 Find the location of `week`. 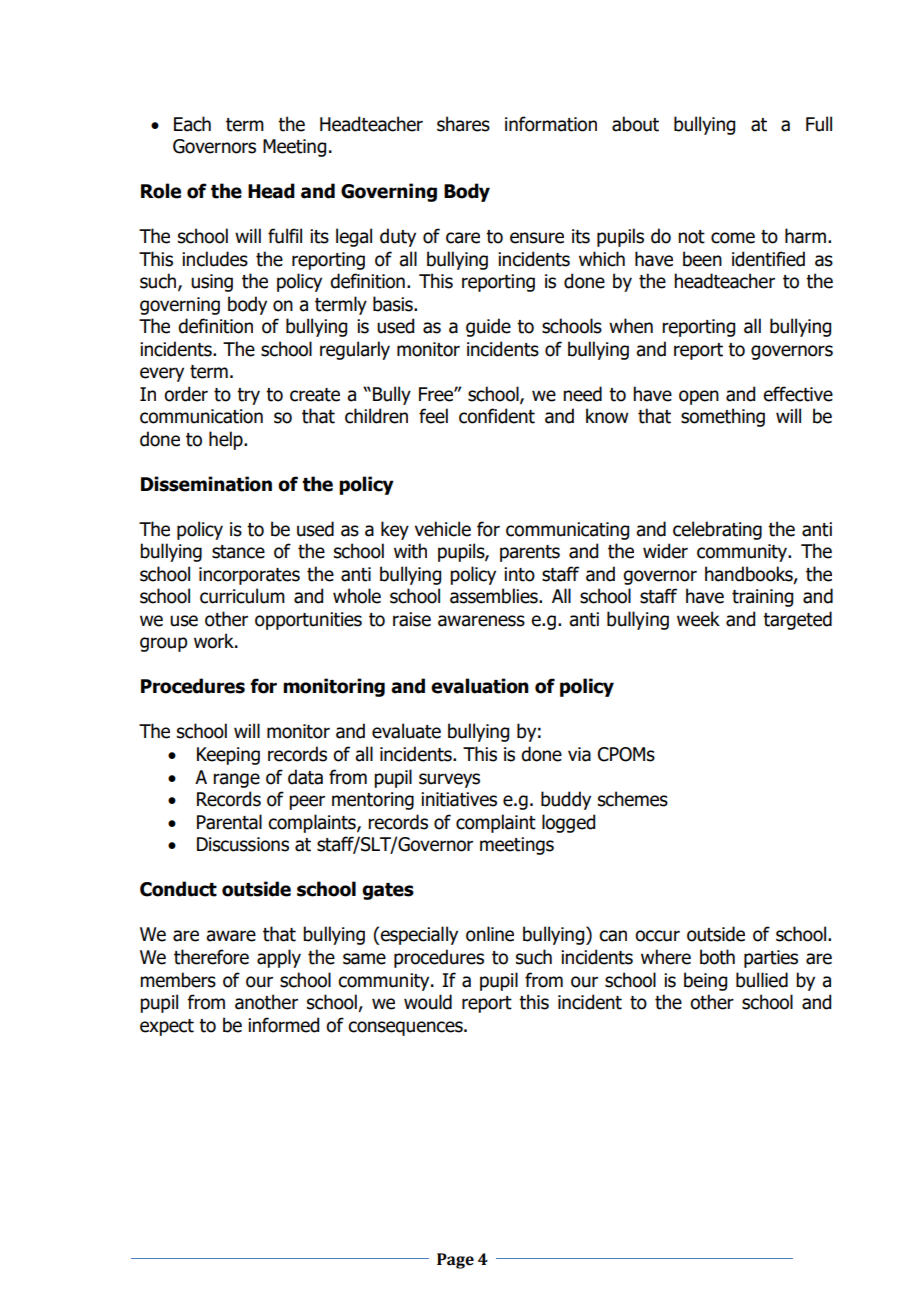

week is located at coordinates (698, 619).
